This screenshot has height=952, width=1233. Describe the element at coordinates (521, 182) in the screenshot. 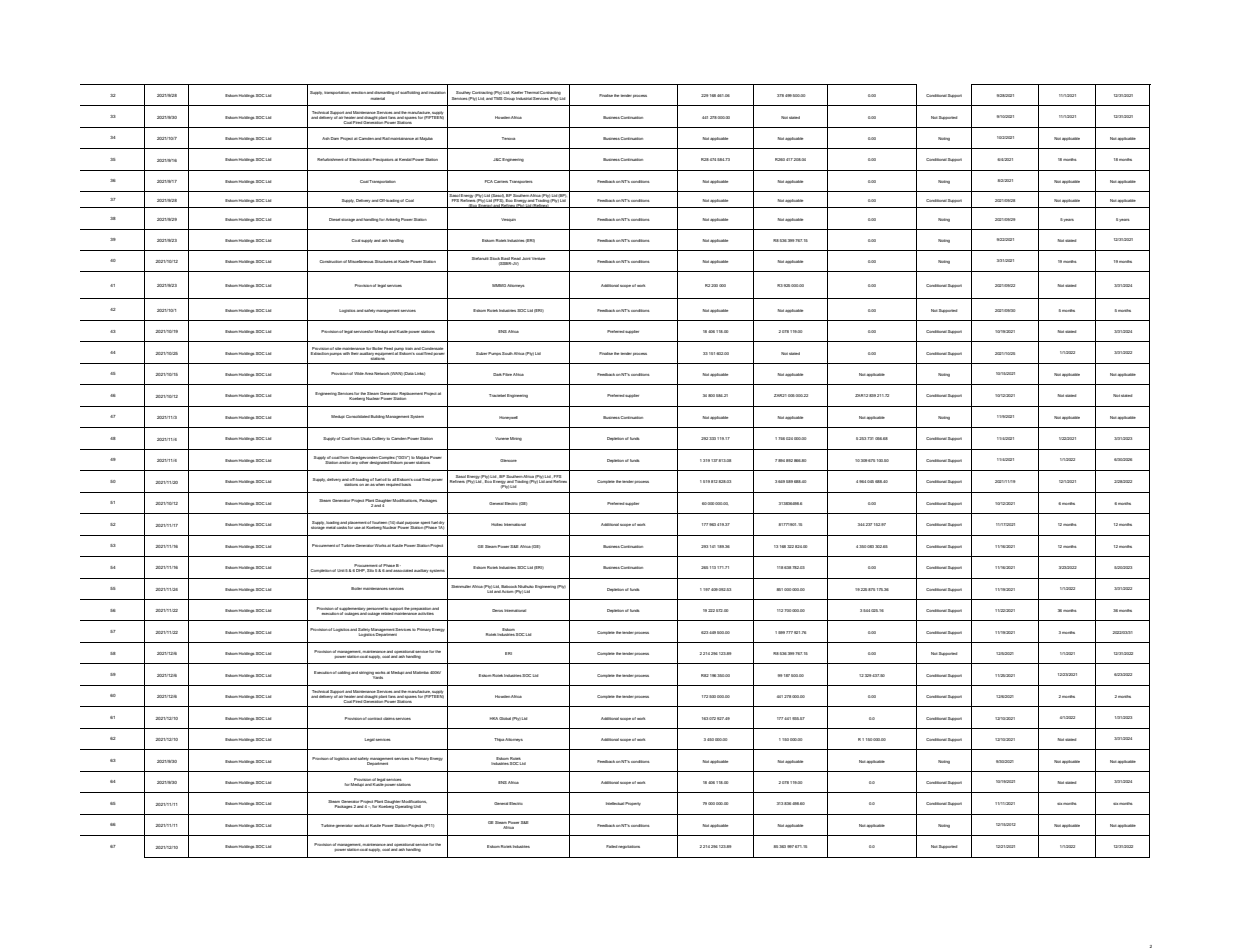

I see `Transporters` at that location.
